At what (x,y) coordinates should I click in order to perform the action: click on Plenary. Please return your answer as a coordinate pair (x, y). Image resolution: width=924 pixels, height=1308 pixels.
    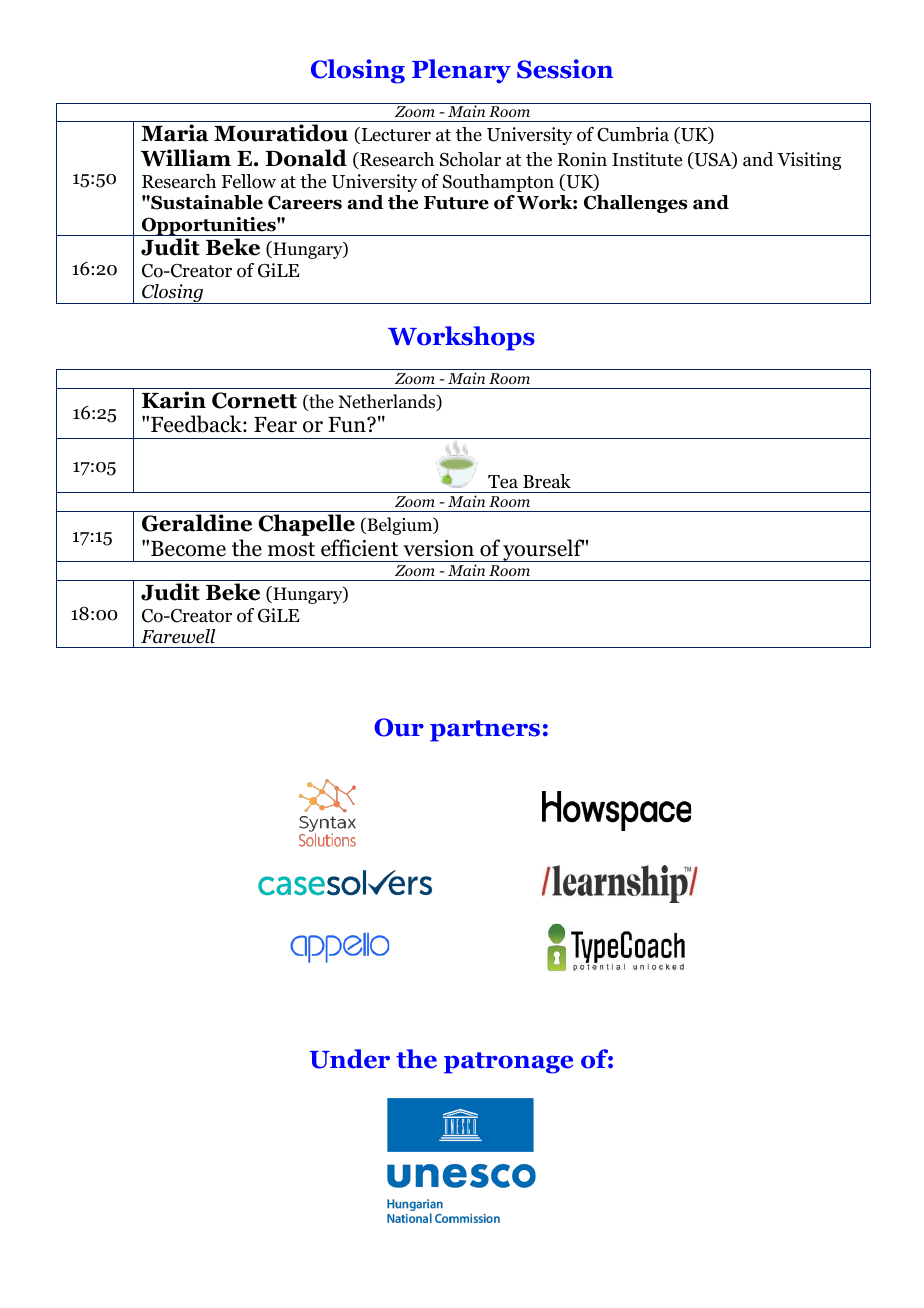
    Looking at the image, I should click on (461, 71).
